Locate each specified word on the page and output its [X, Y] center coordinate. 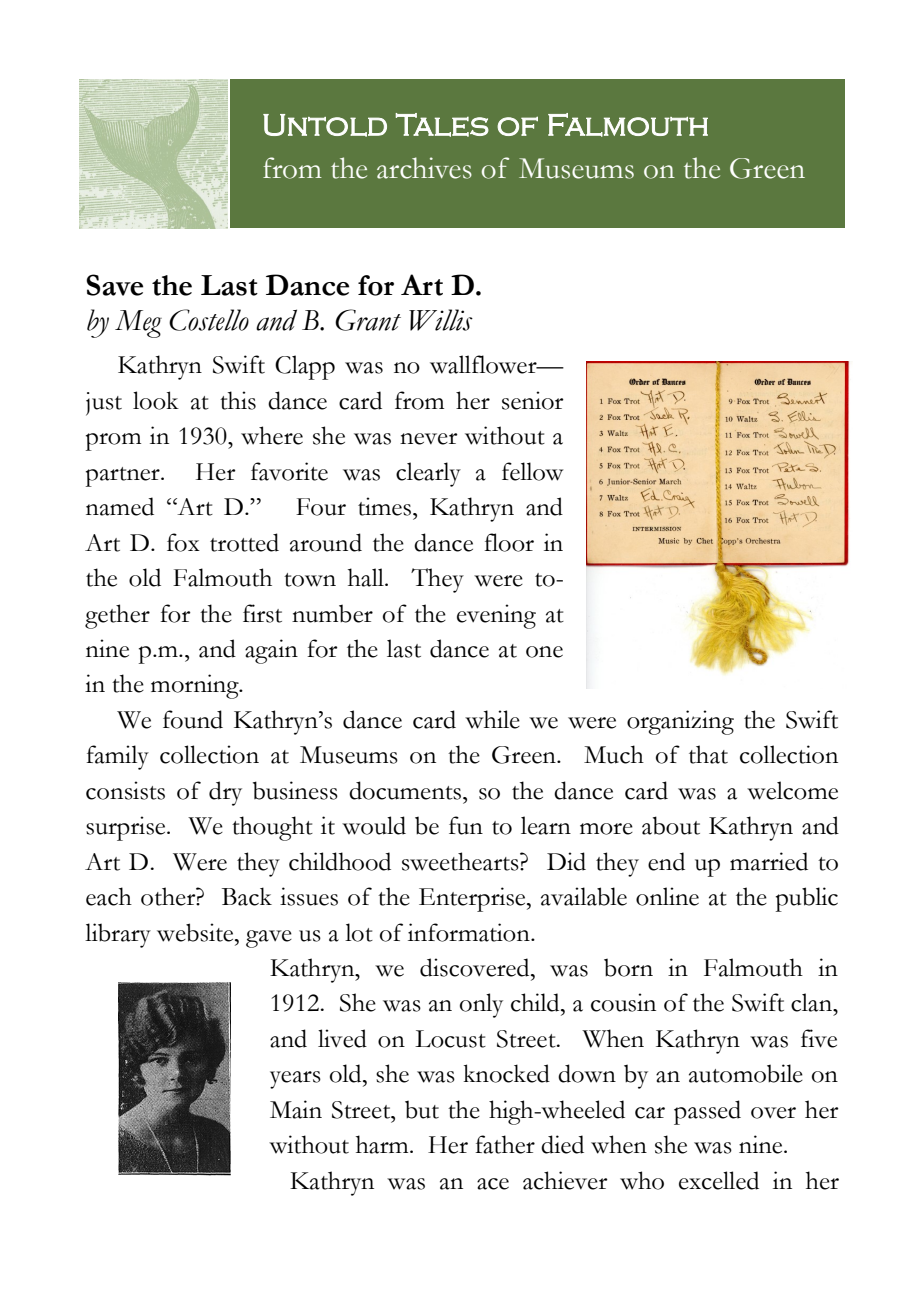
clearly [428, 474]
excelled [719, 1180]
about [671, 825]
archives [424, 168]
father [505, 1144]
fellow [532, 471]
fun [466, 825]
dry [225, 793]
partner [124, 477]
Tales [442, 125]
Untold [325, 125]
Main [296, 1109]
